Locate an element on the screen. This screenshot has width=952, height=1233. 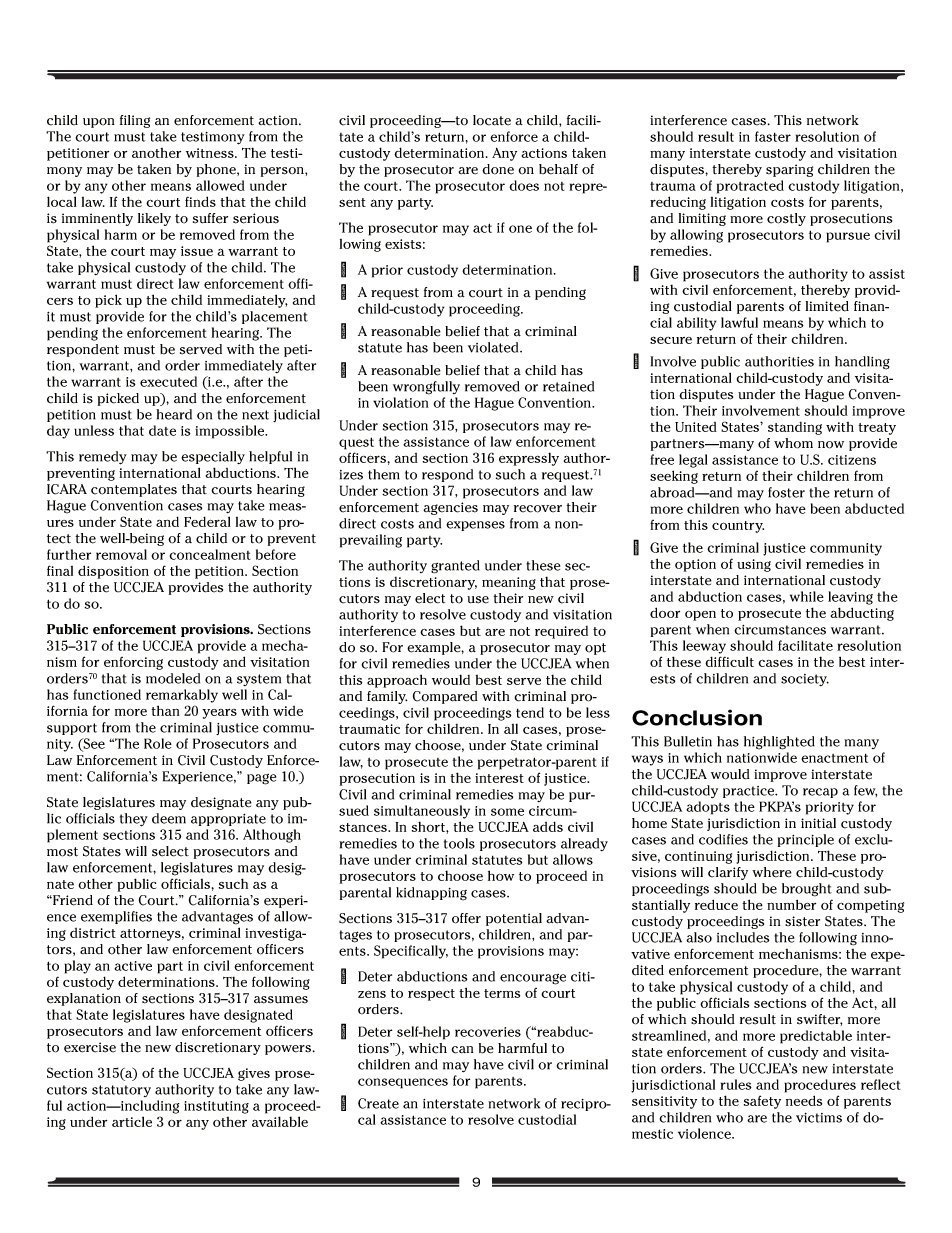
where is located at coordinates (772, 872).
